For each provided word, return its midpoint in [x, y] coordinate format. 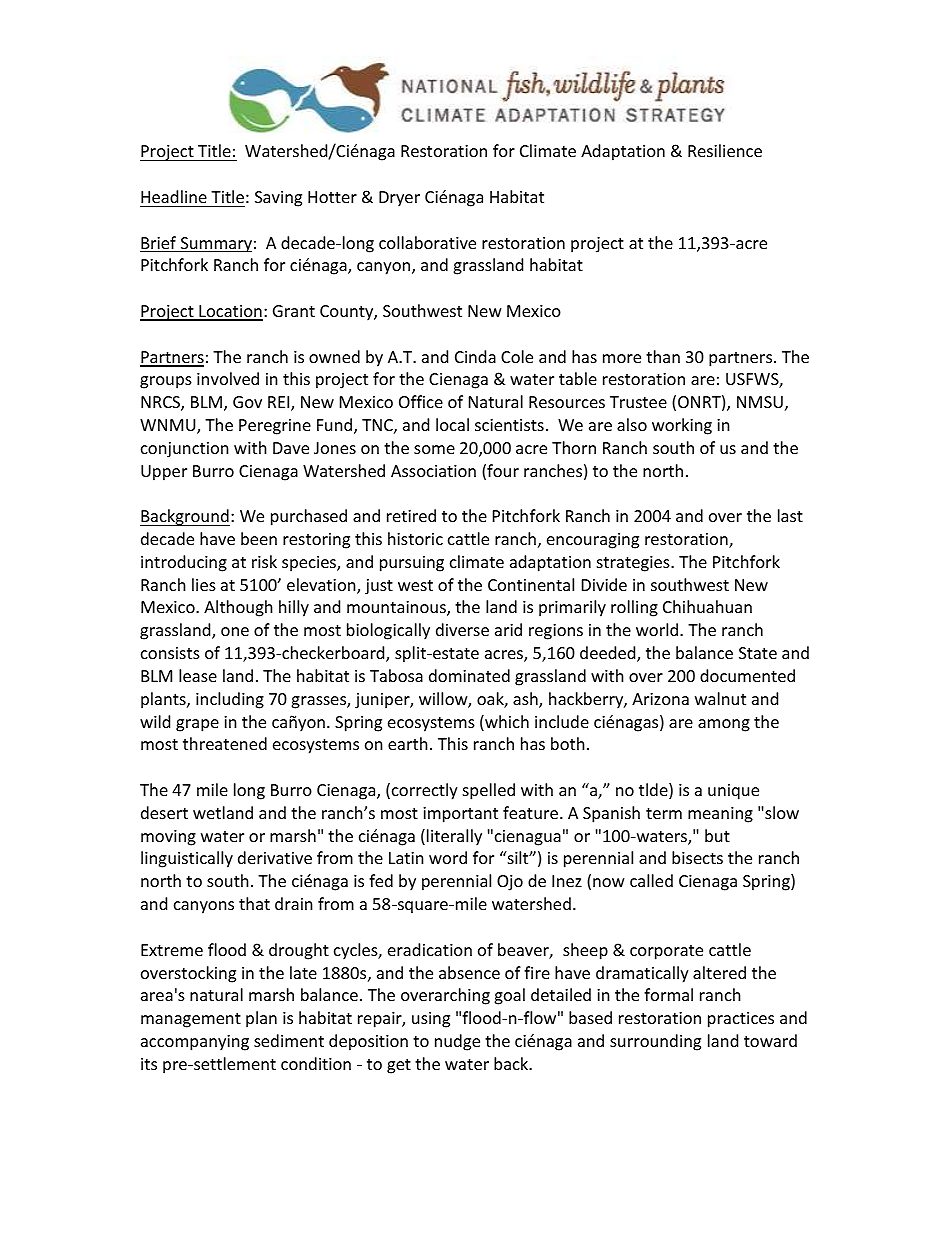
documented [747, 675]
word [448, 857]
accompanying [195, 1043]
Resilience [725, 150]
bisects [697, 857]
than [663, 356]
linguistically [187, 859]
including [230, 700]
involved [228, 378]
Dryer [399, 199]
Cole [517, 356]
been [259, 538]
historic [415, 538]
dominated [469, 675]
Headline [174, 196]
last [790, 515]
